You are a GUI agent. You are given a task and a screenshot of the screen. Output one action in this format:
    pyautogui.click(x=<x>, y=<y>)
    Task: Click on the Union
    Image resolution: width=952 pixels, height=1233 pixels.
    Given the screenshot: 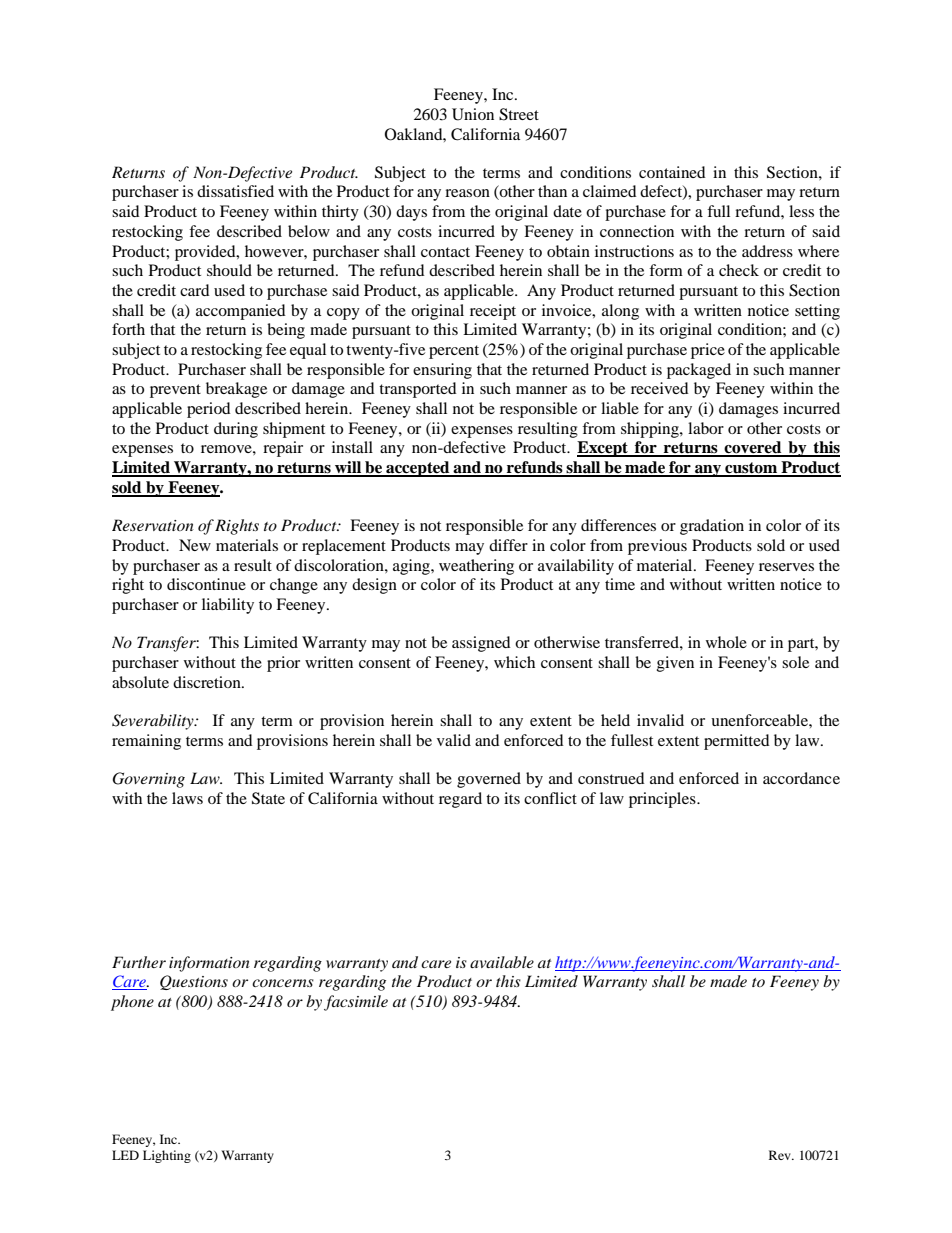 What is the action you would take?
    pyautogui.click(x=473, y=114)
